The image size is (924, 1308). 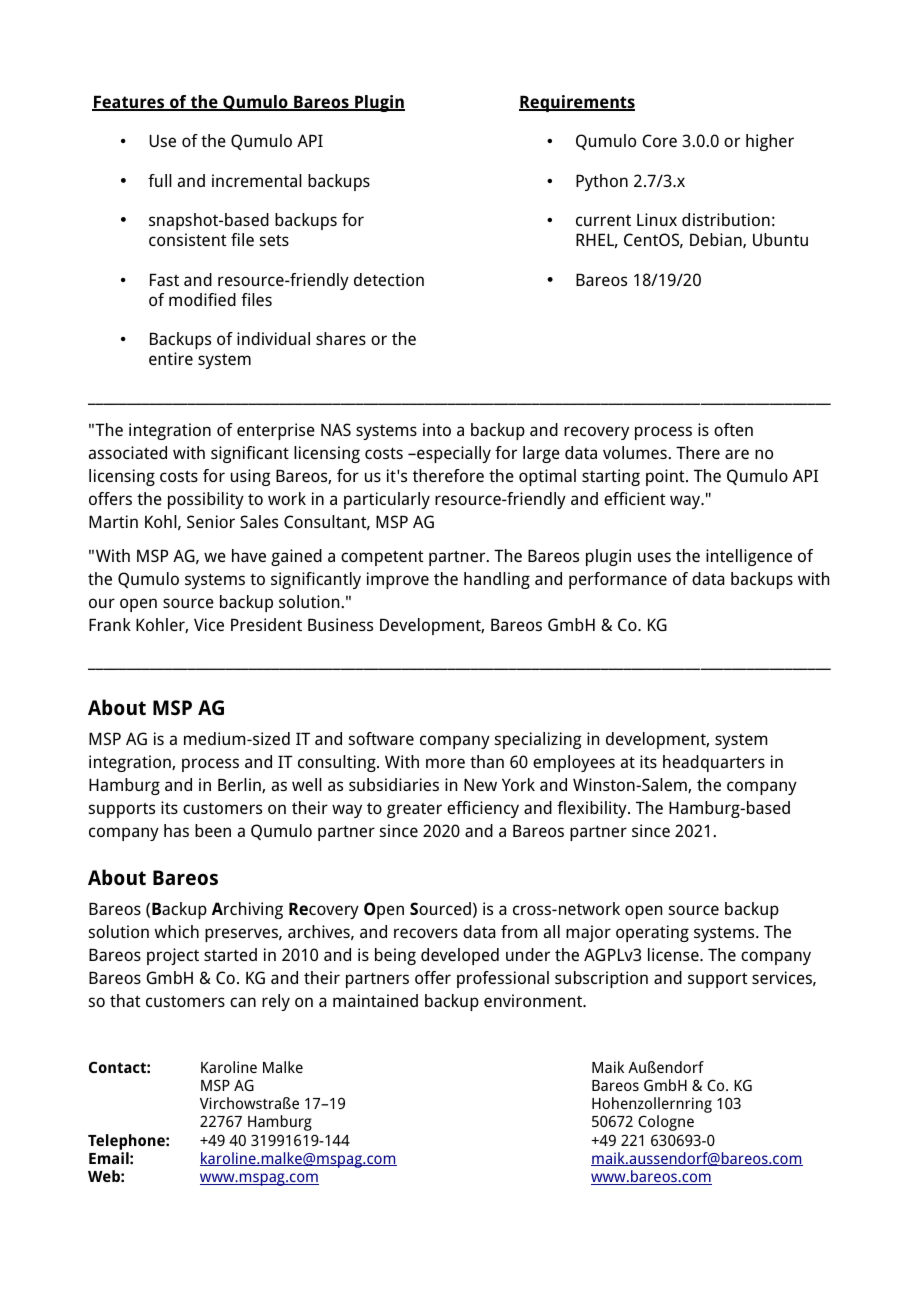 I want to click on full, so click(x=160, y=180).
